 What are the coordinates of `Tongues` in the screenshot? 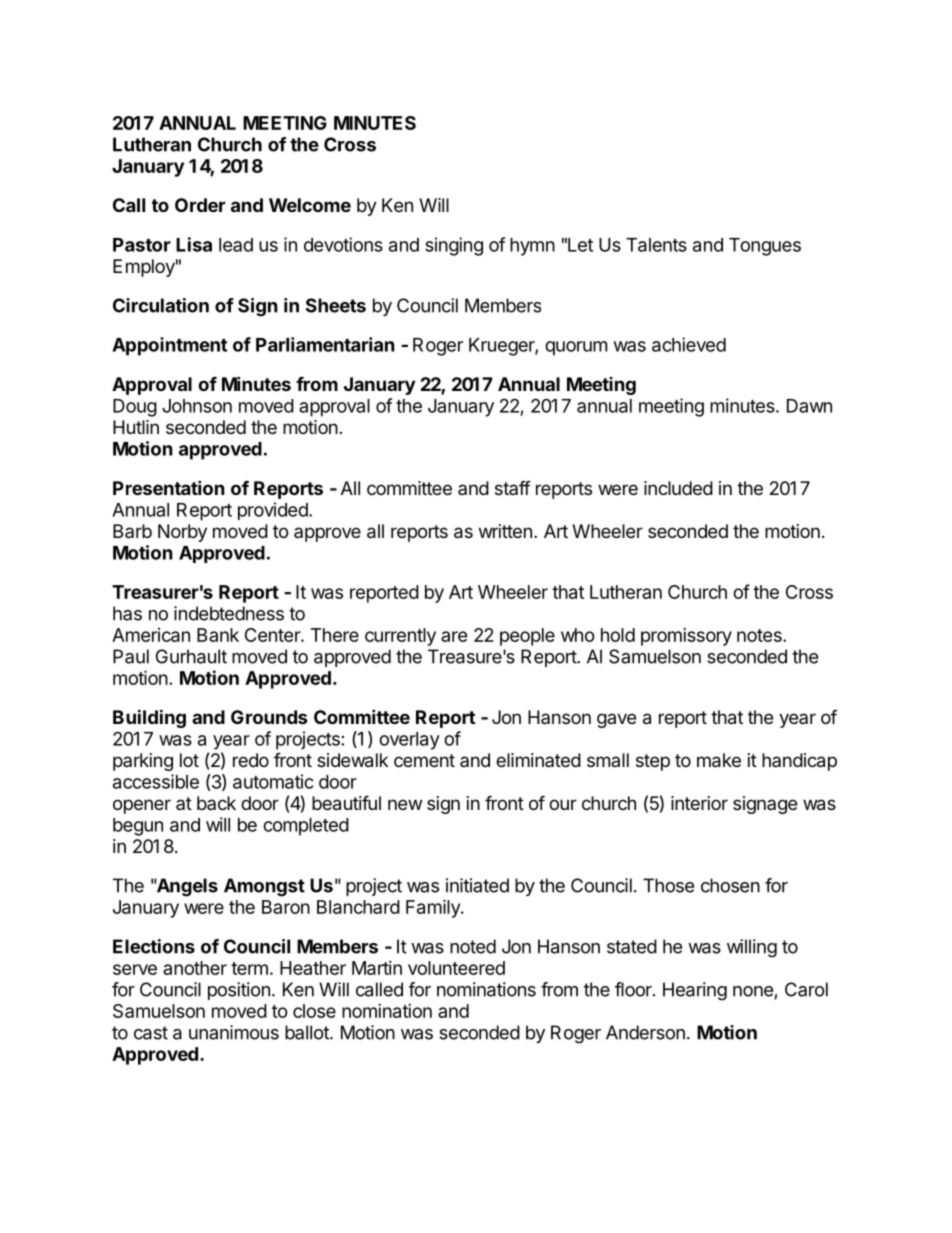 It's located at (765, 247).
